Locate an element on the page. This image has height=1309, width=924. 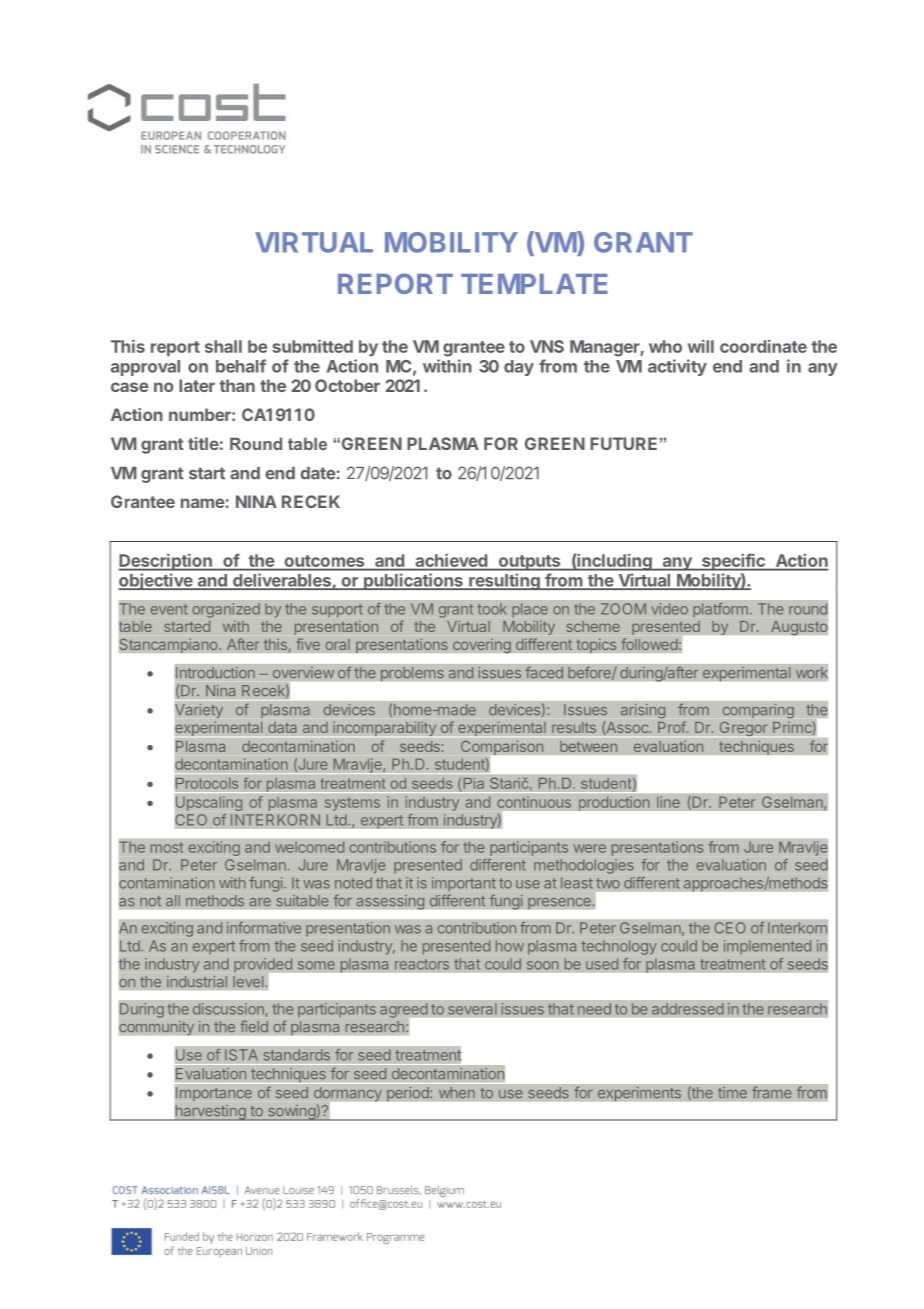
Description is located at coordinates (166, 562).
